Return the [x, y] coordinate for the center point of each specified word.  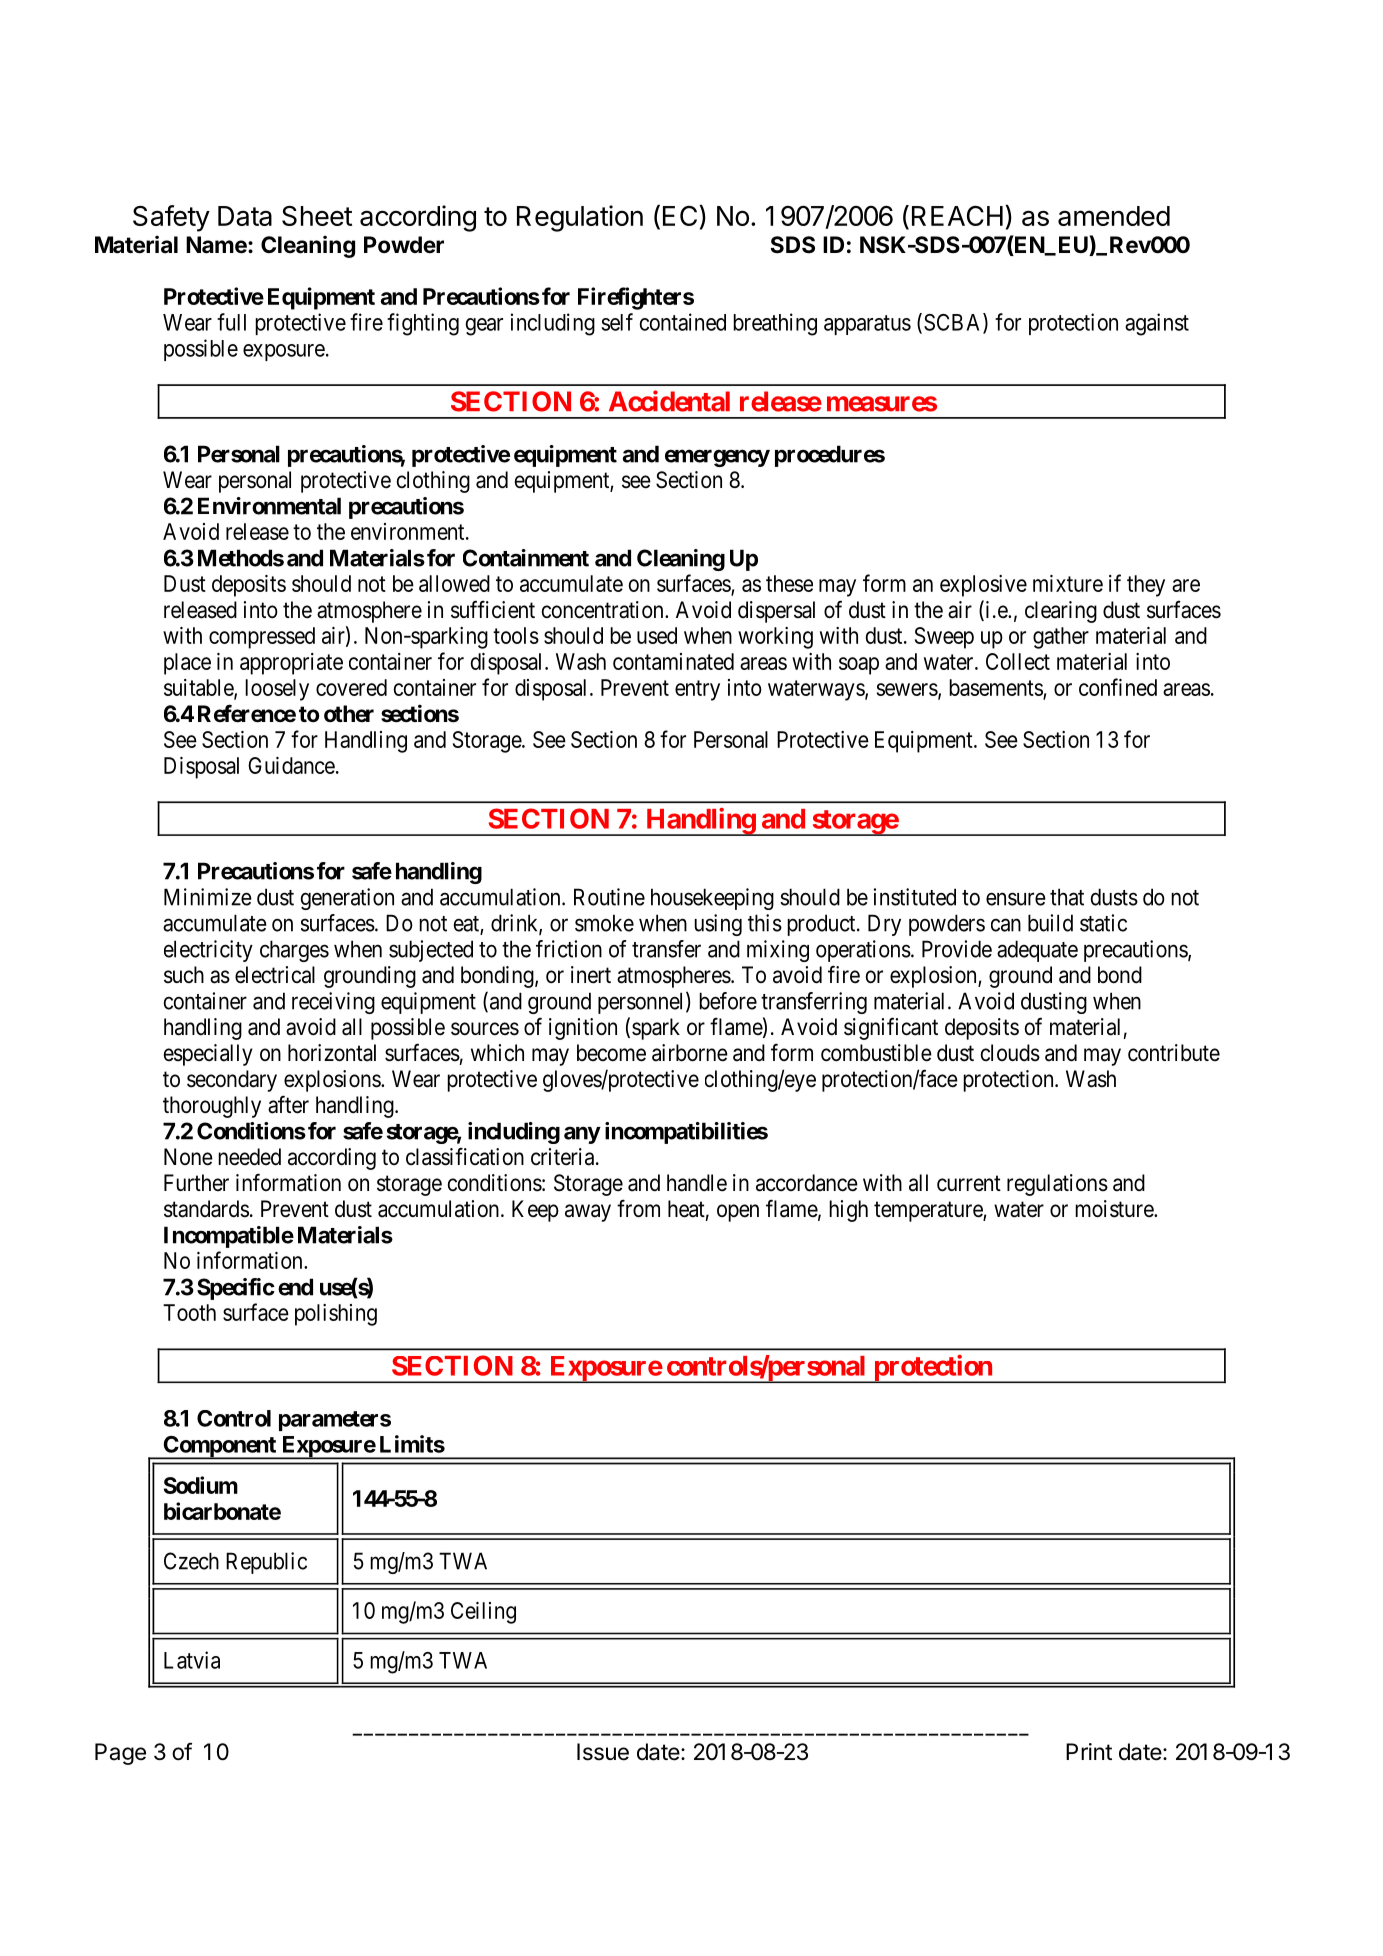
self [617, 322]
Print [1089, 1751]
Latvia [192, 1660]
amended [1114, 216]
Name [217, 245]
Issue [603, 1752]
